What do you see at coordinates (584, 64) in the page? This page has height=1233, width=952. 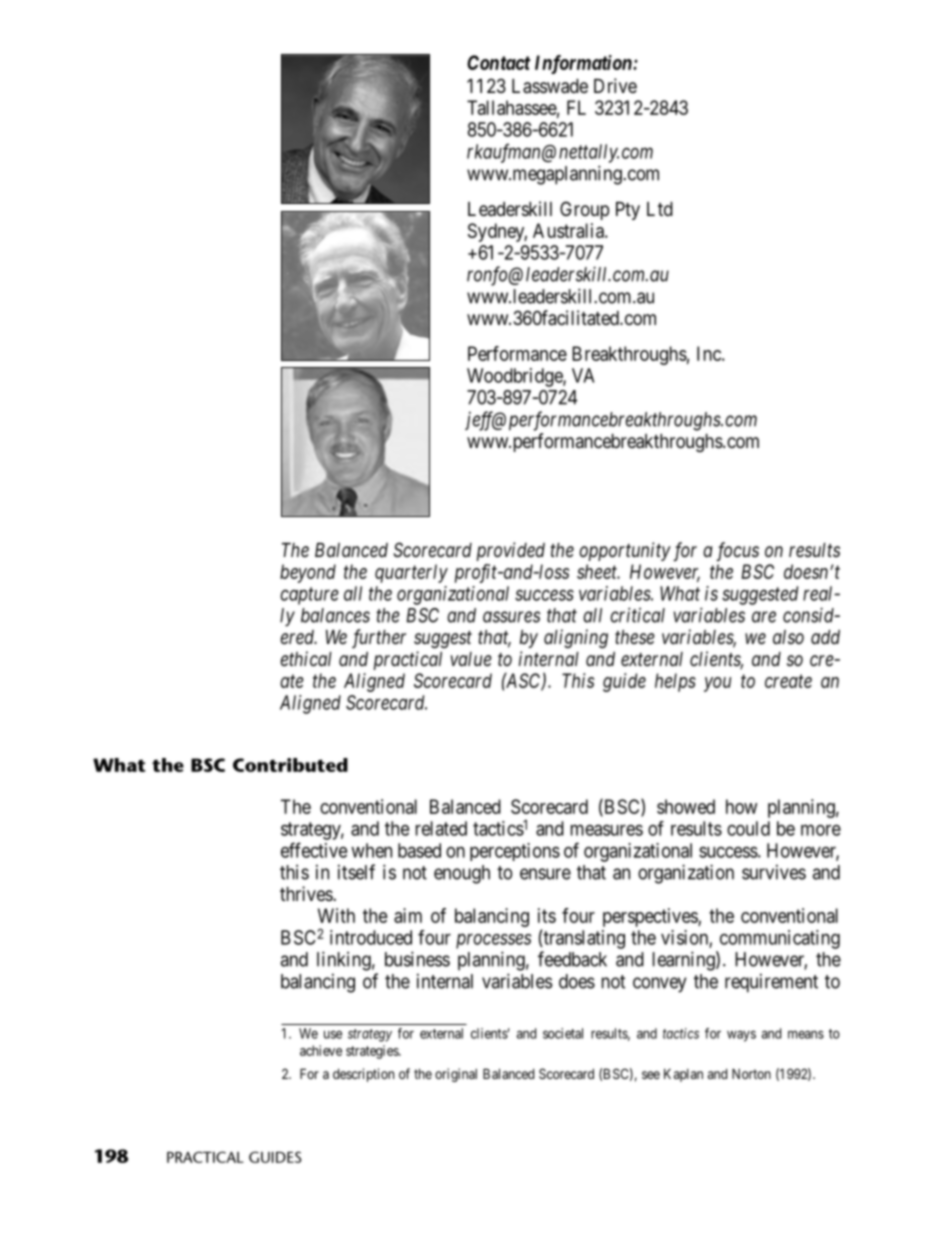 I see `Information` at bounding box center [584, 64].
